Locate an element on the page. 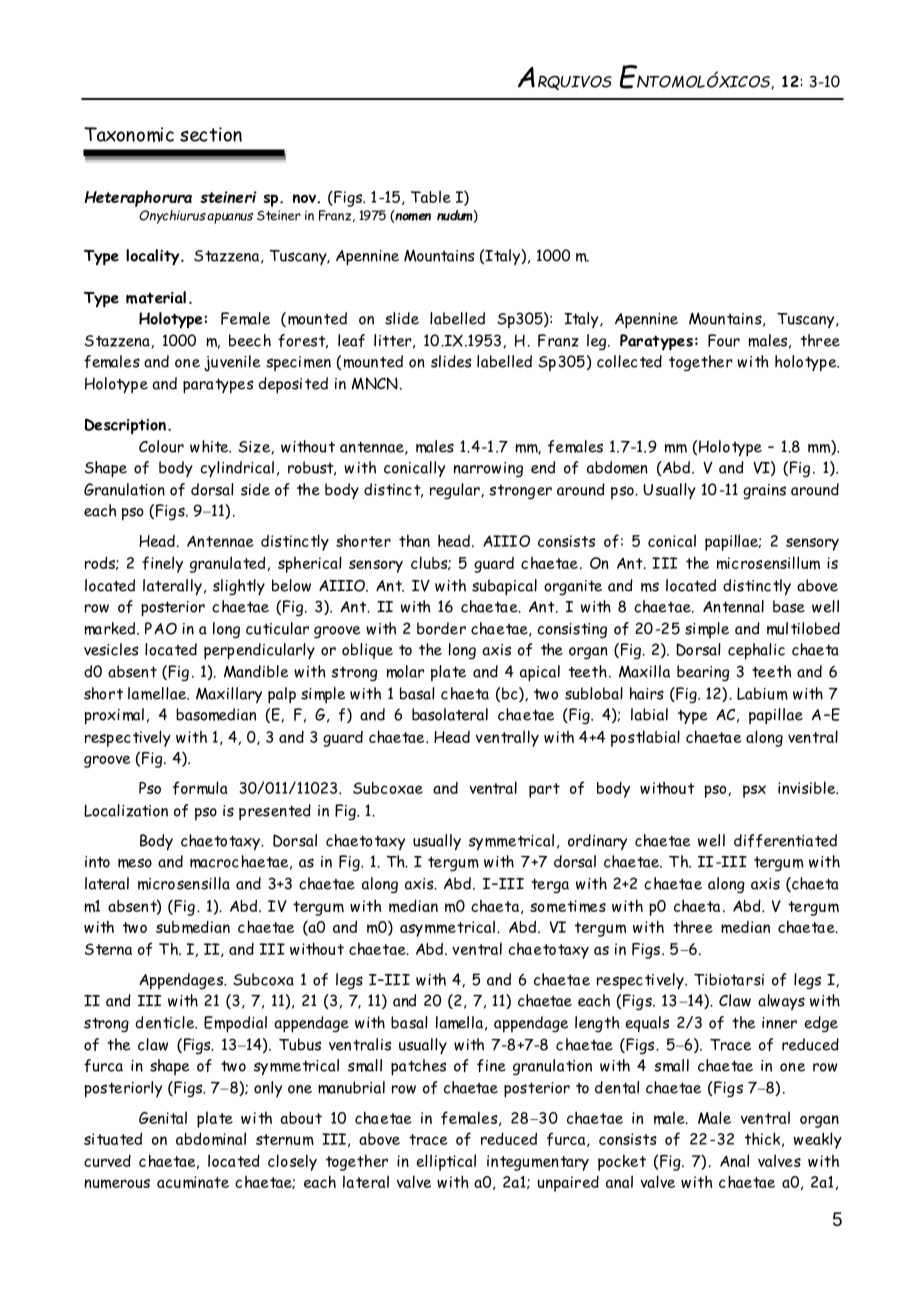 The image size is (924, 1308). abdominal is located at coordinates (211, 1139).
